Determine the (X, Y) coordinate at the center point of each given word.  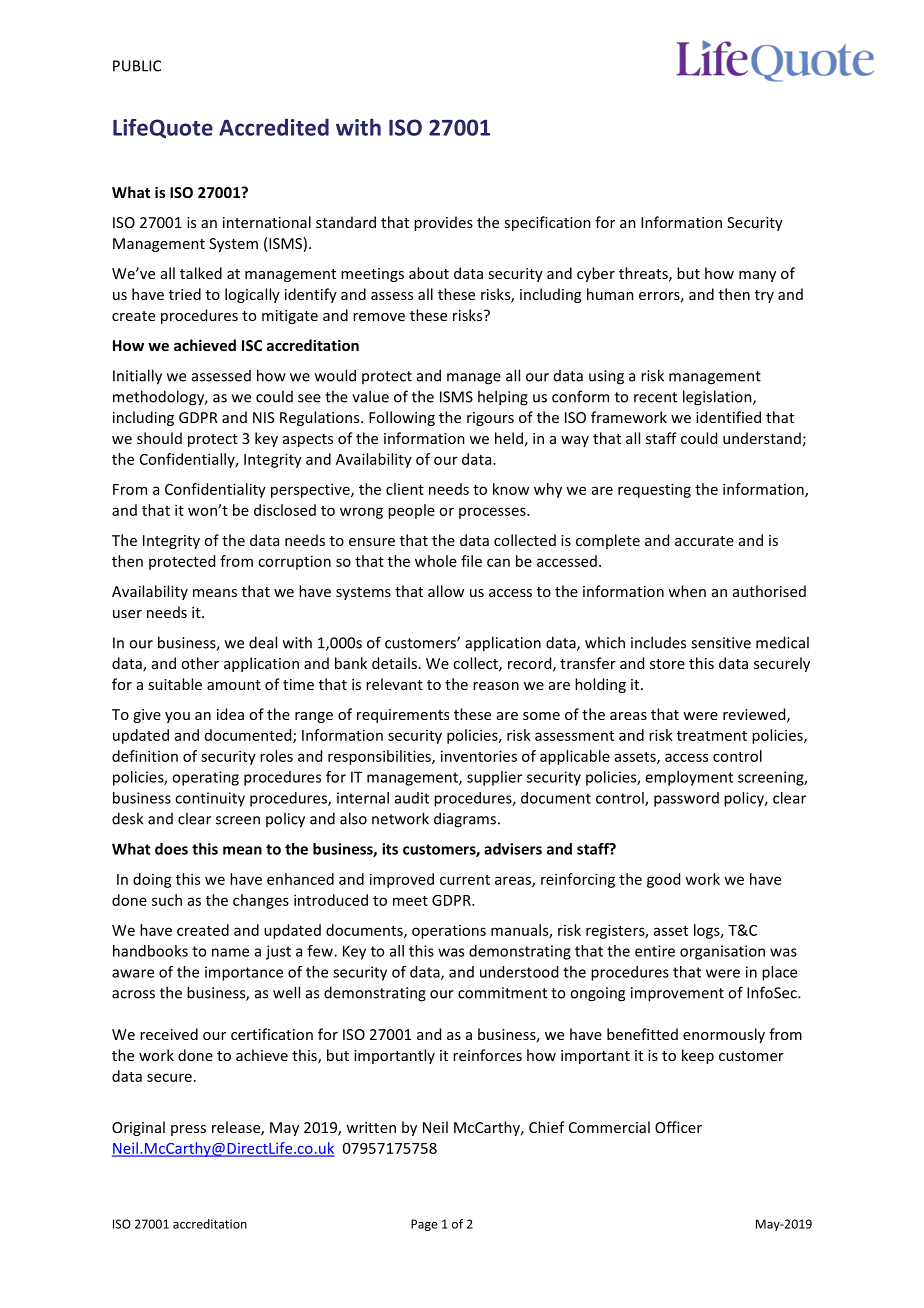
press (188, 1130)
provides (443, 223)
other (200, 663)
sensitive (721, 643)
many (757, 276)
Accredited (274, 127)
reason (496, 686)
